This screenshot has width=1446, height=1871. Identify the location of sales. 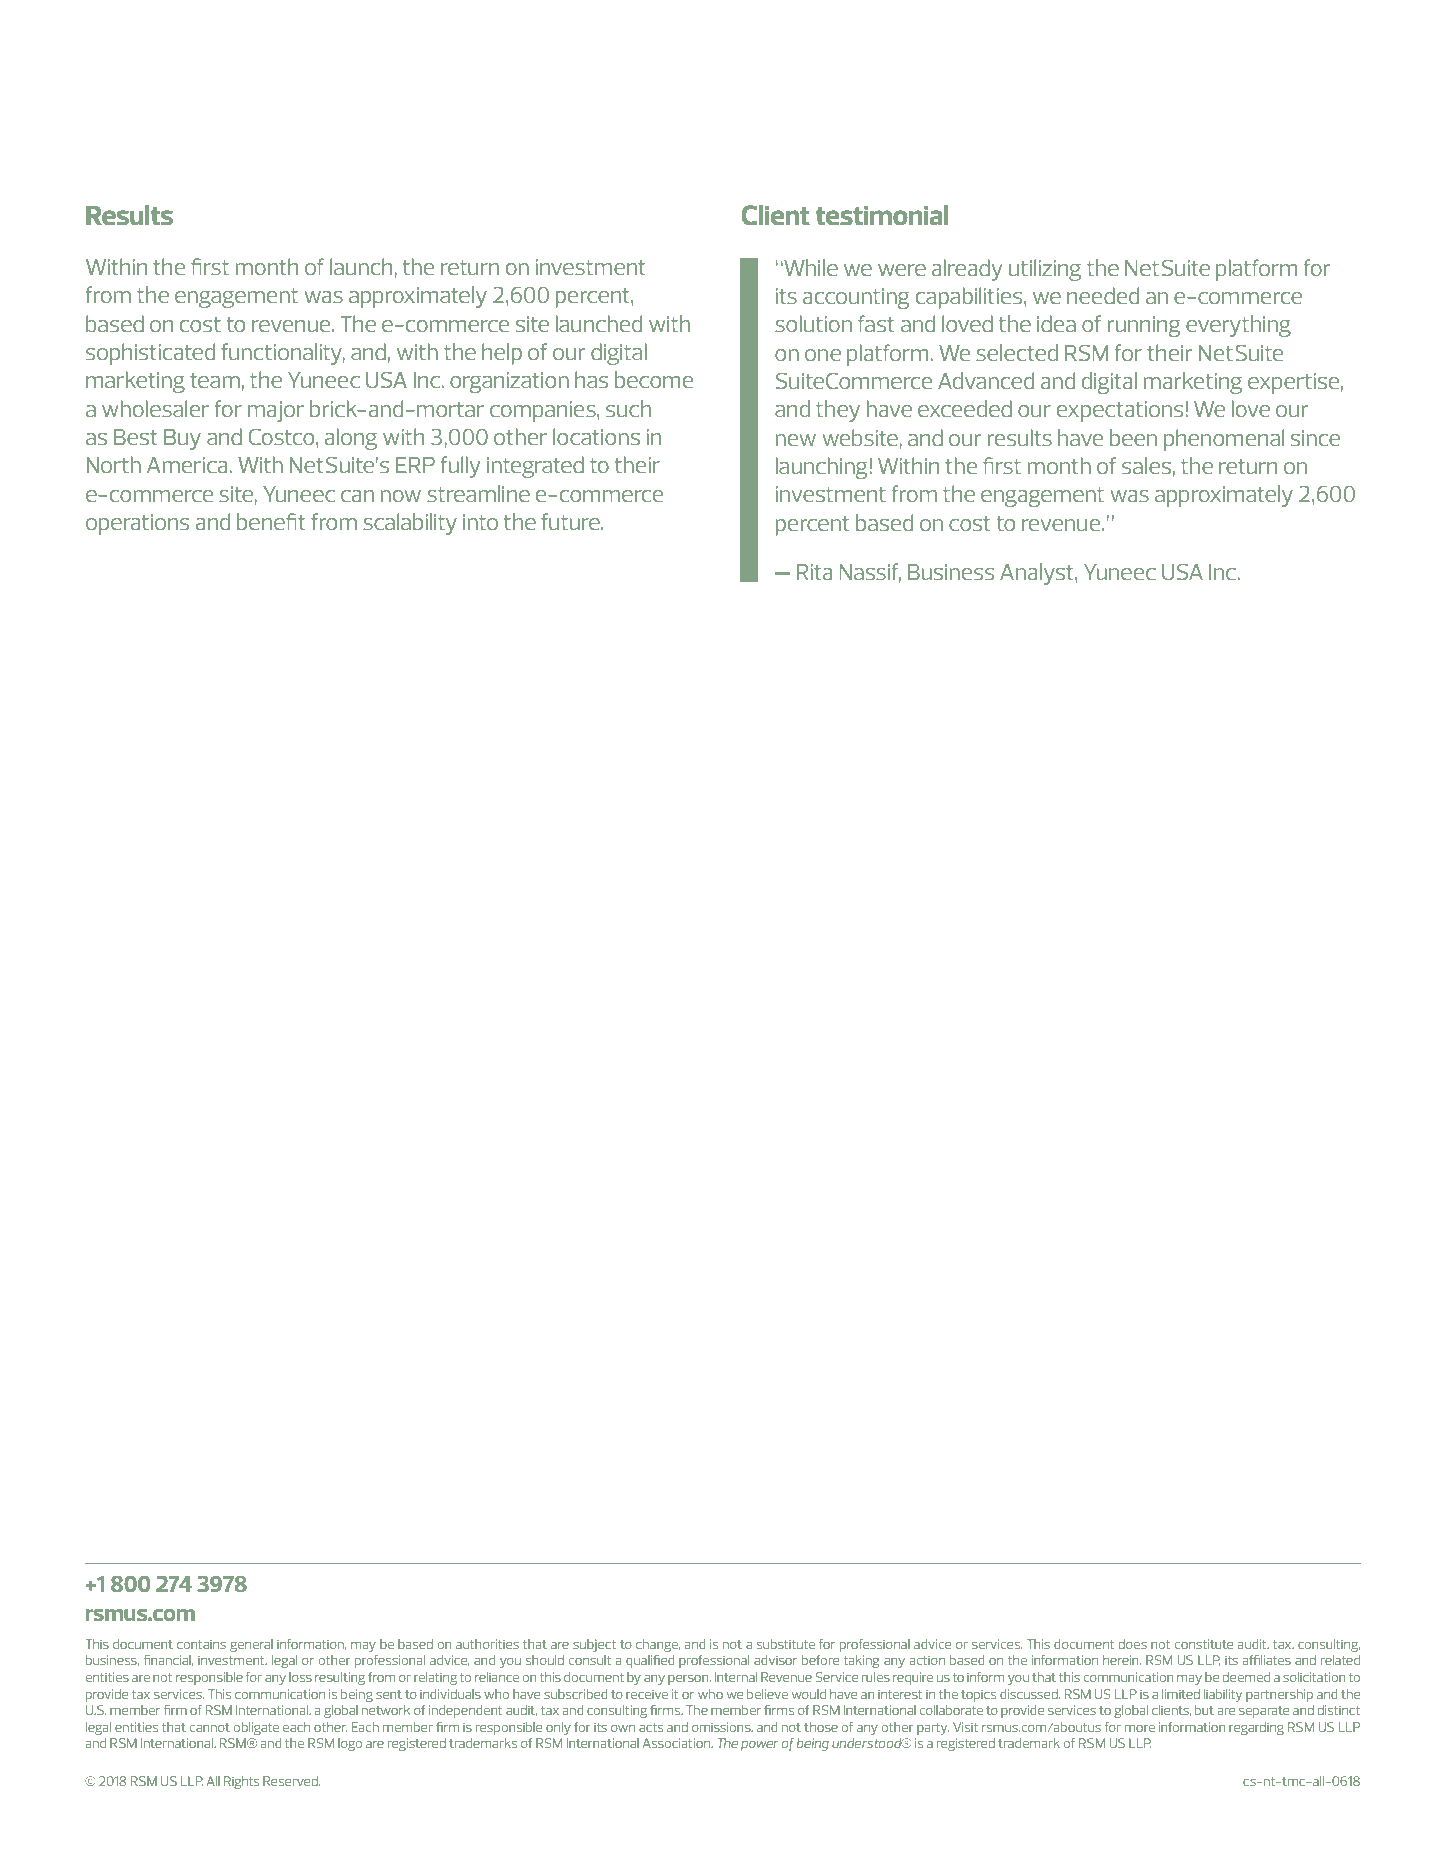
(1146, 465).
